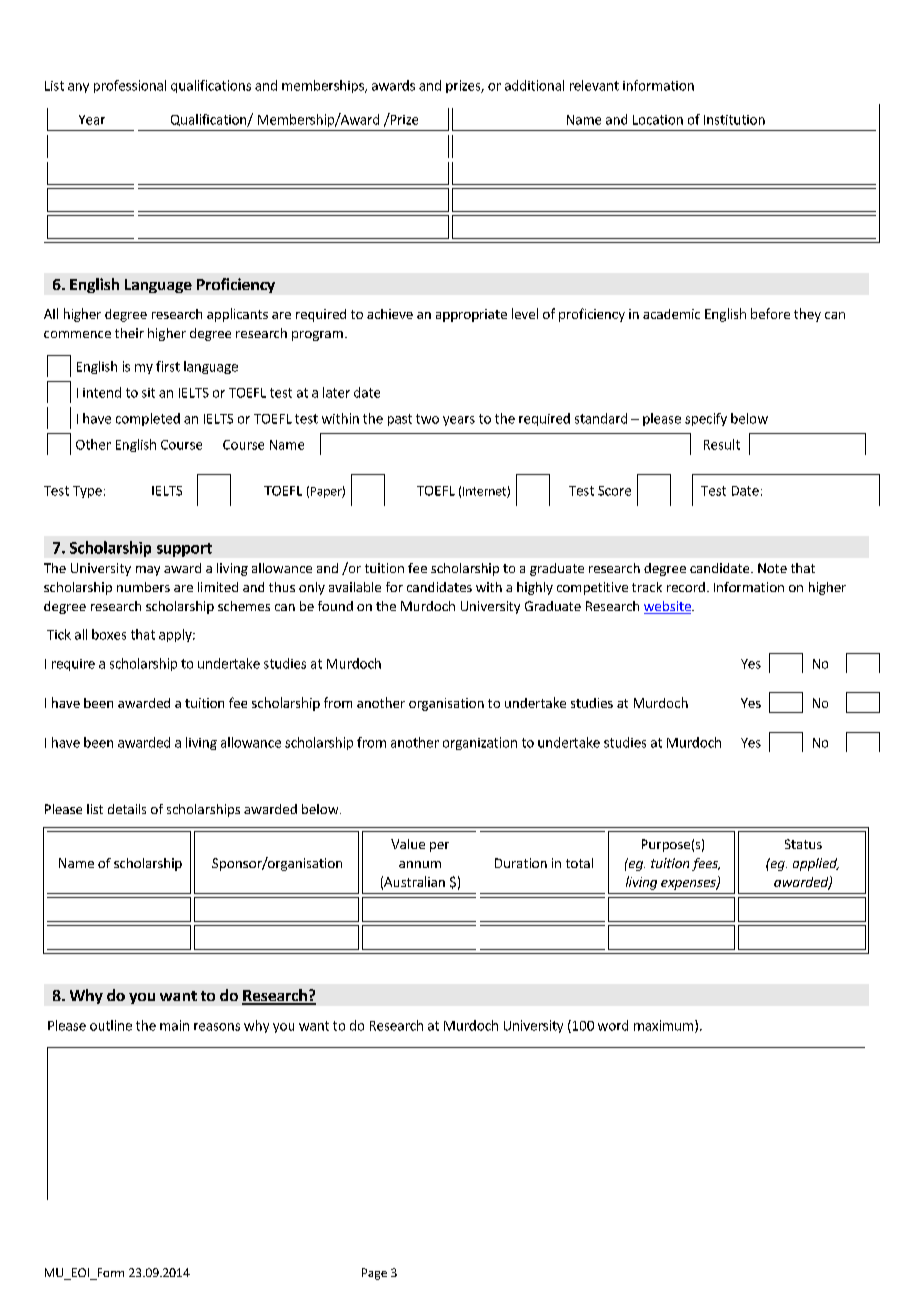 This image has width=924, height=1308. Describe the element at coordinates (722, 444) in the image. I see `Result` at that location.
